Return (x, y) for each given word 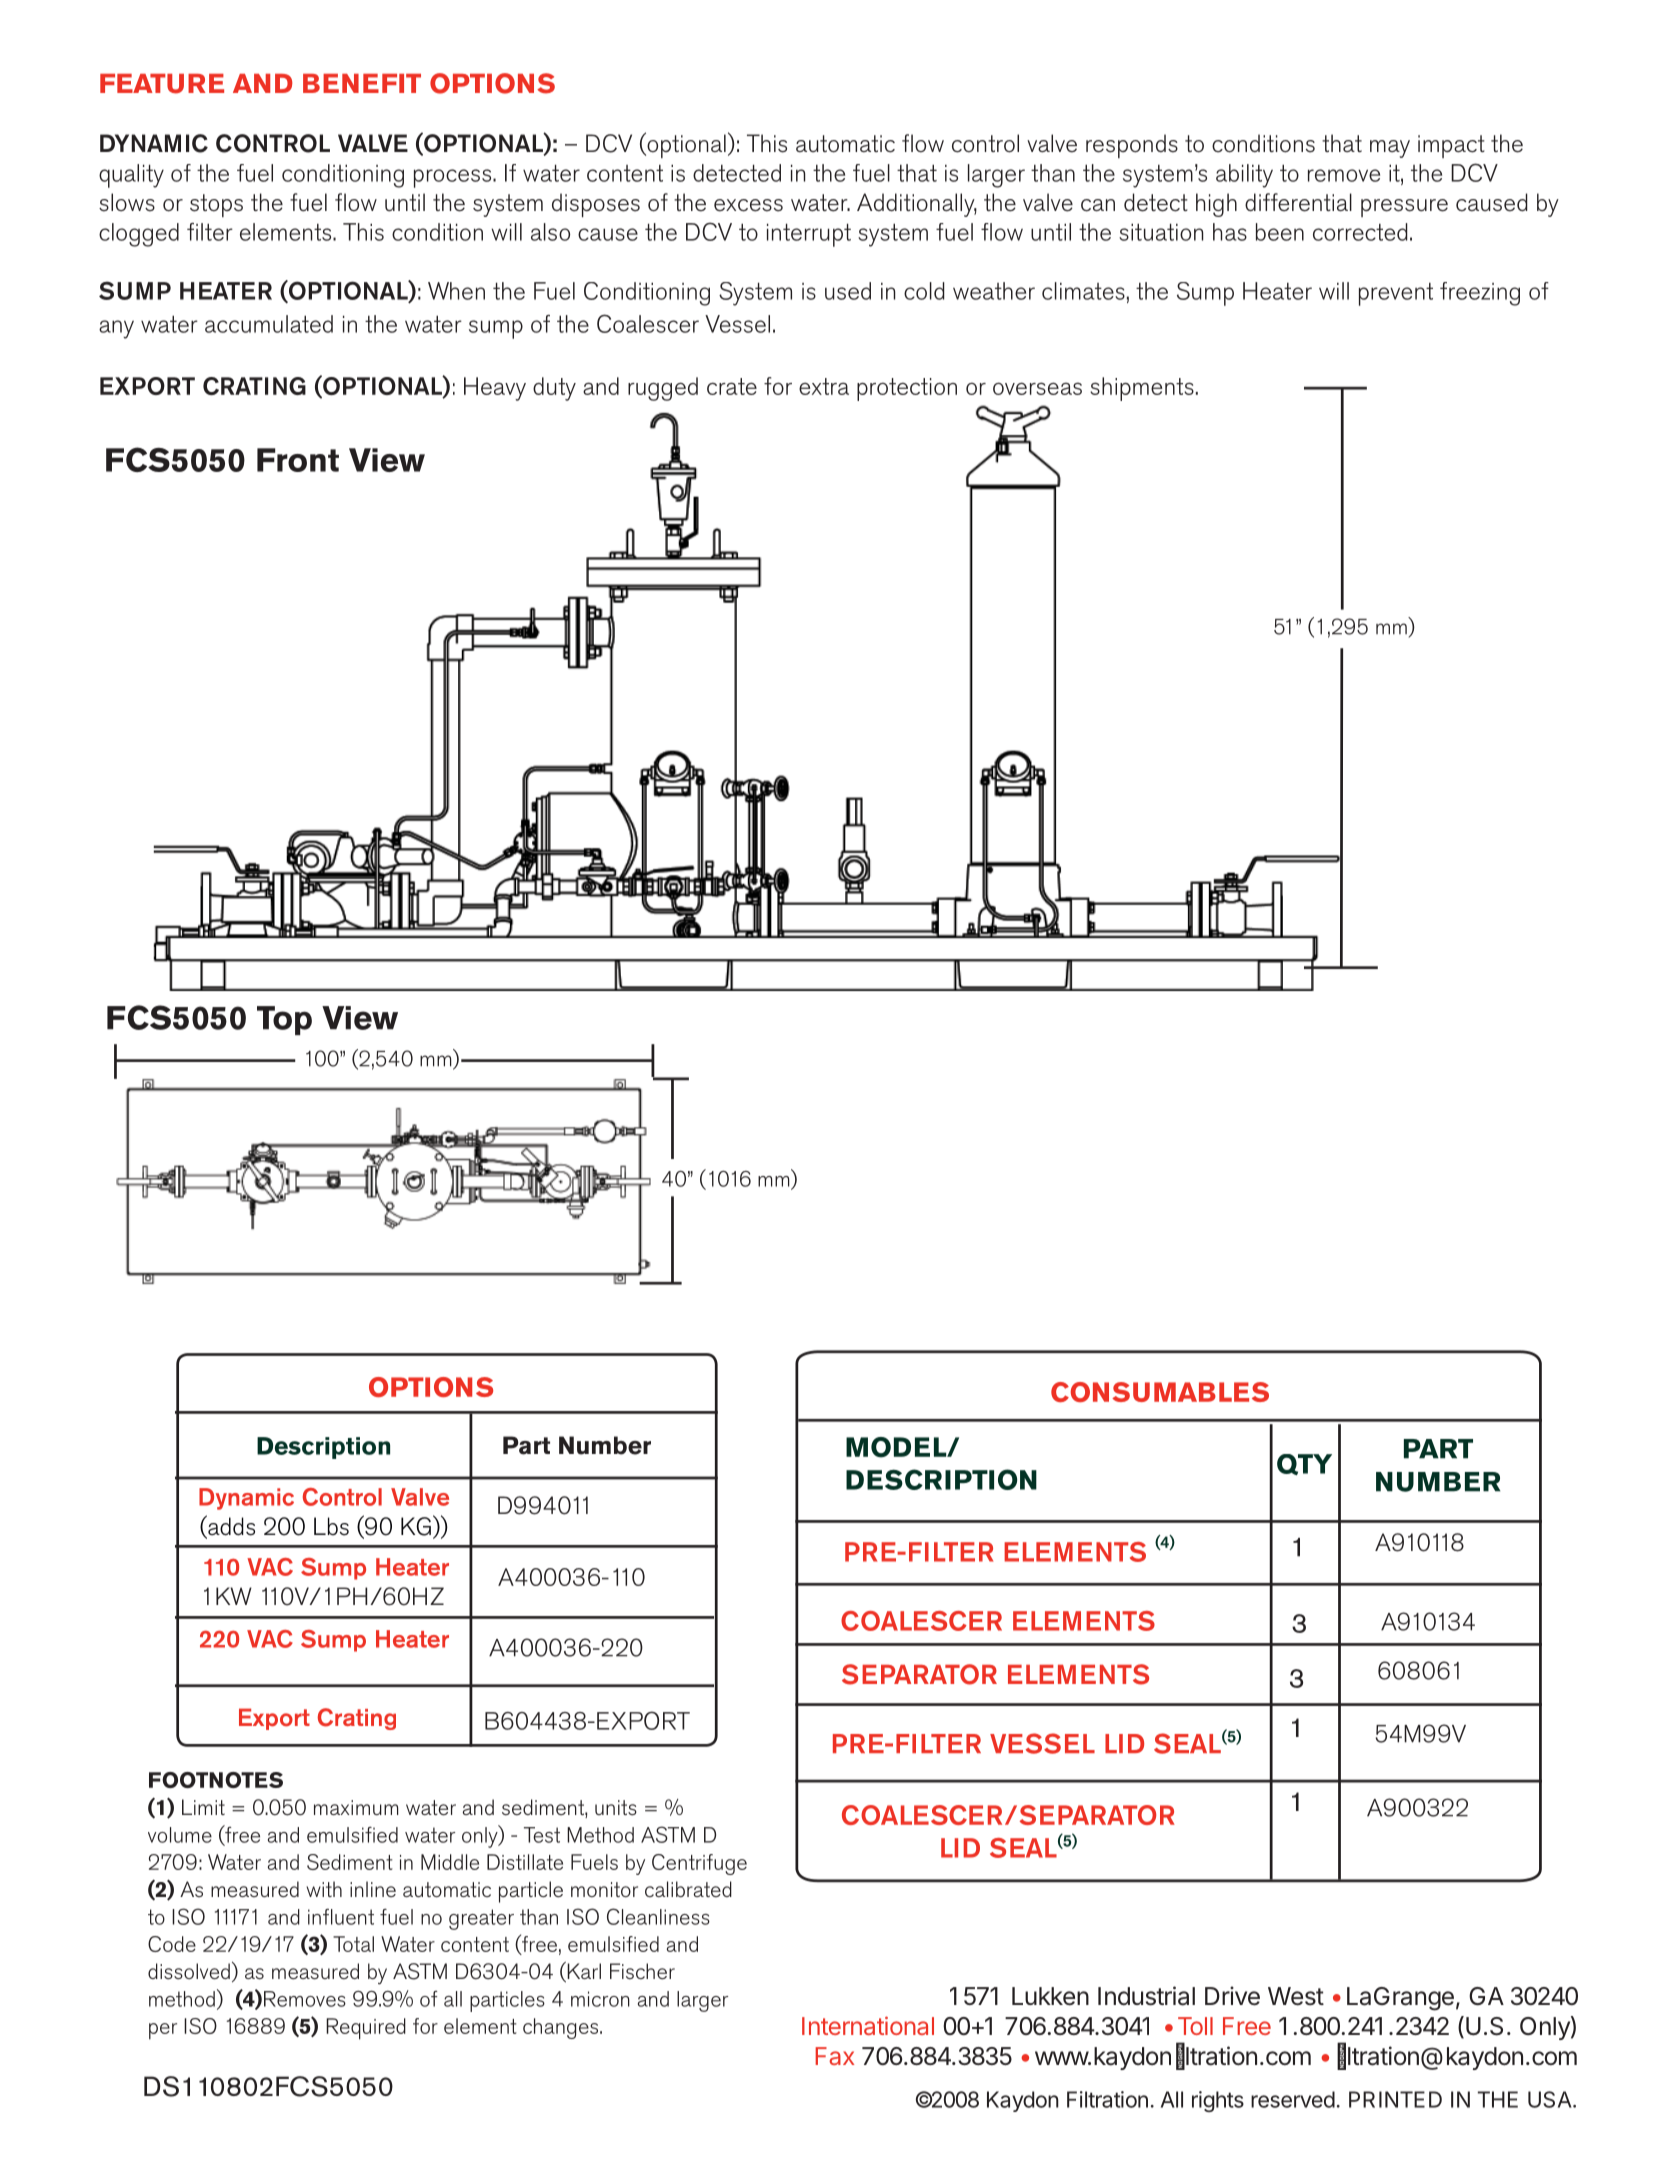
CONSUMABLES (1160, 1392)
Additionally (917, 205)
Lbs (331, 1526)
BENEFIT (362, 83)
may (1390, 149)
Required (366, 2029)
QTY (1304, 1464)
